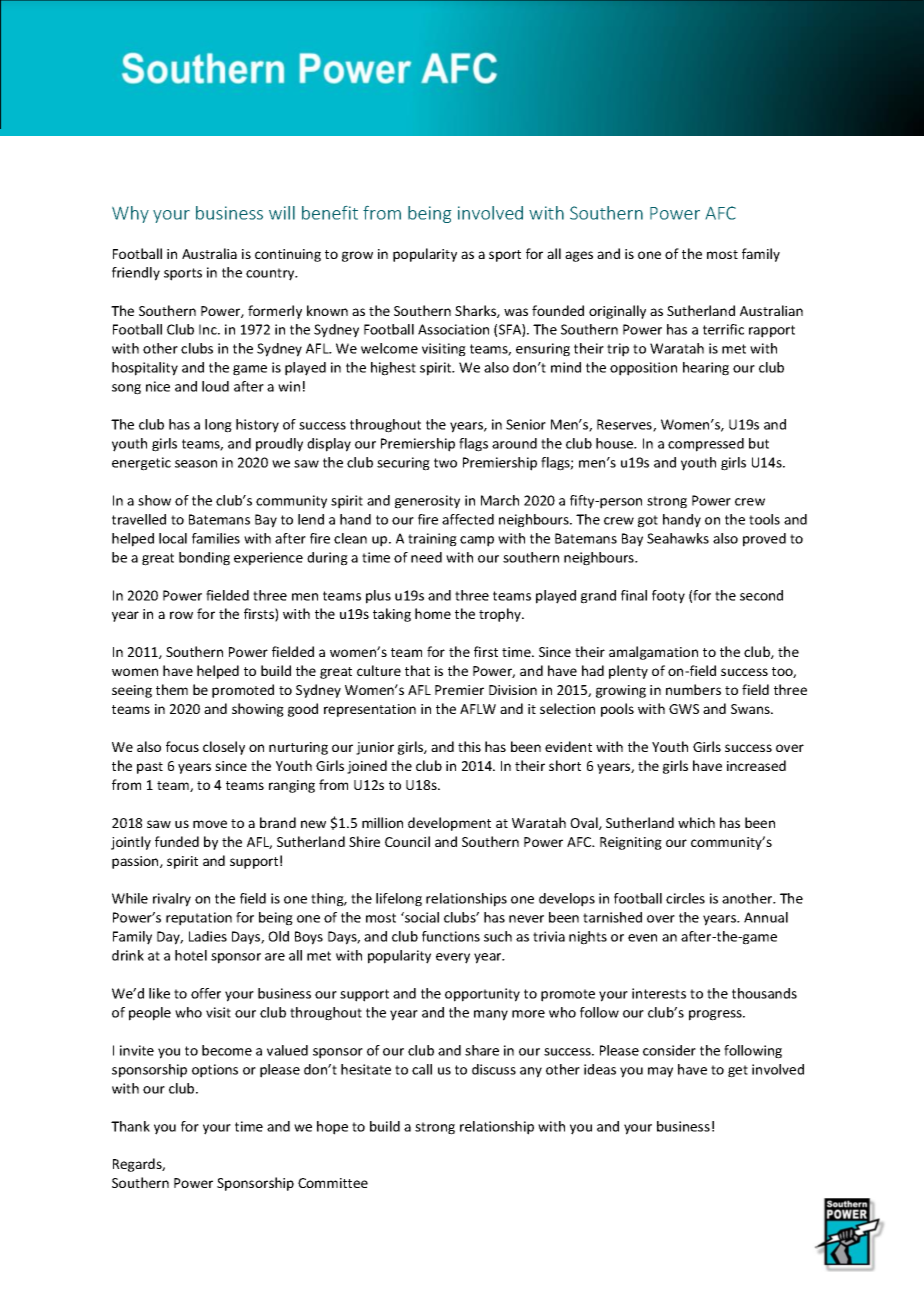 The image size is (924, 1308). I want to click on that, so click(417, 670).
